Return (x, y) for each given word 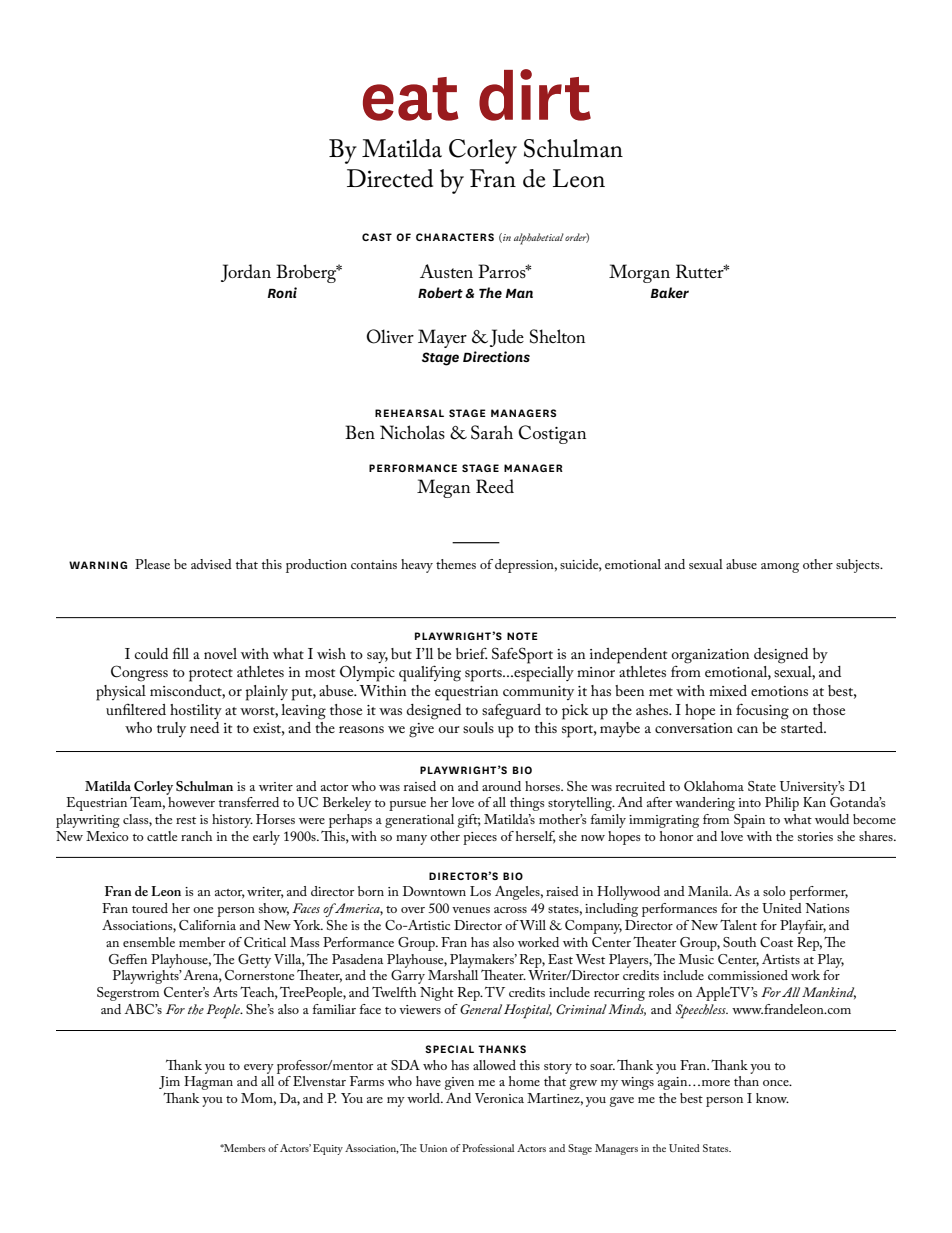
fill (181, 653)
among (780, 568)
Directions (496, 356)
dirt (535, 95)
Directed (390, 178)
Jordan (246, 273)
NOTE (522, 636)
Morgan (639, 273)
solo (774, 891)
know (772, 1098)
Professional (488, 1148)
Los (480, 891)
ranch (196, 836)
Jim (169, 1082)
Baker (670, 292)
